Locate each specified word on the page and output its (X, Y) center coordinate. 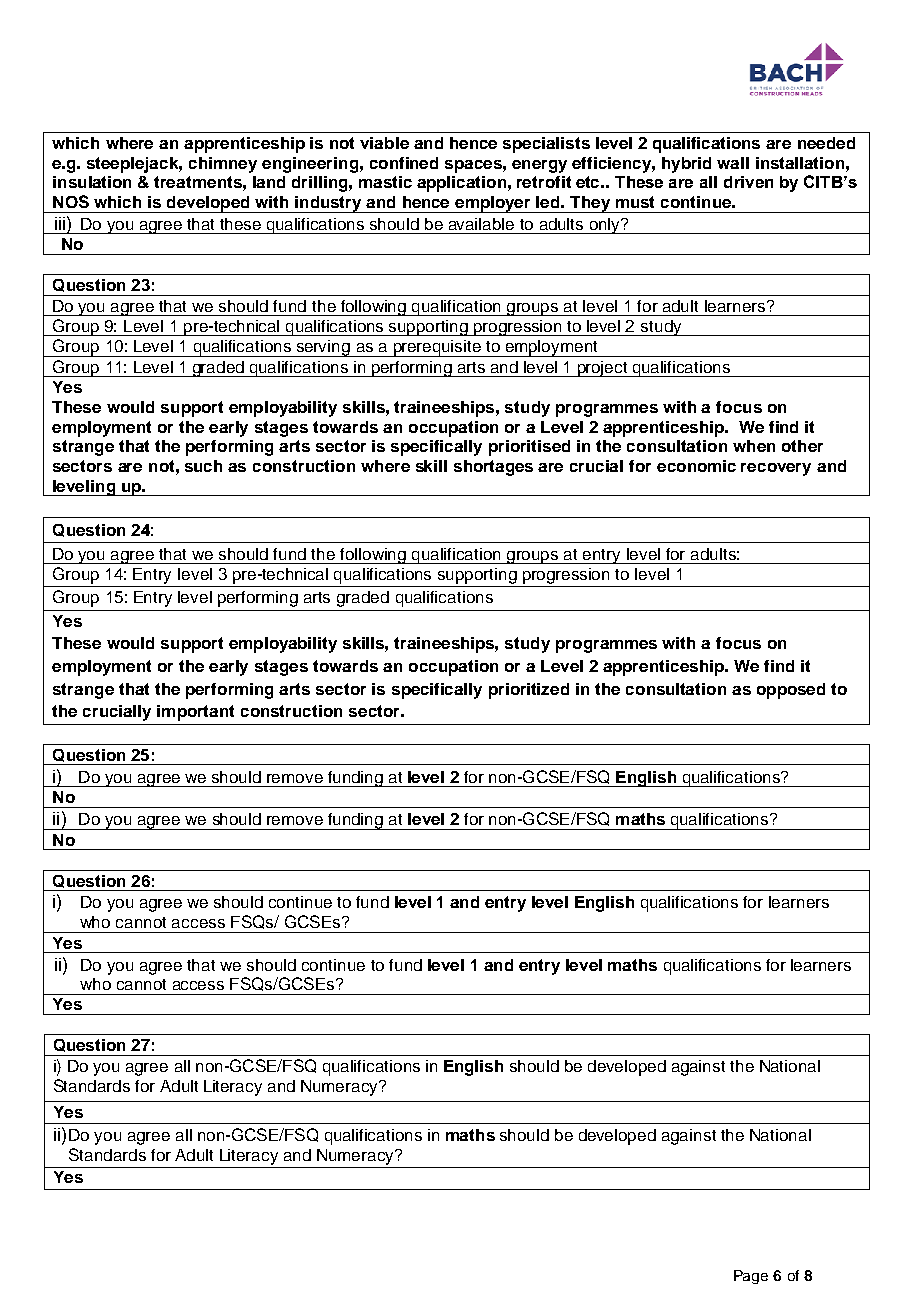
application (461, 184)
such (203, 466)
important (195, 713)
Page (751, 1277)
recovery (776, 469)
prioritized (529, 691)
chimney (223, 165)
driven (748, 182)
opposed (791, 691)
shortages (493, 468)
